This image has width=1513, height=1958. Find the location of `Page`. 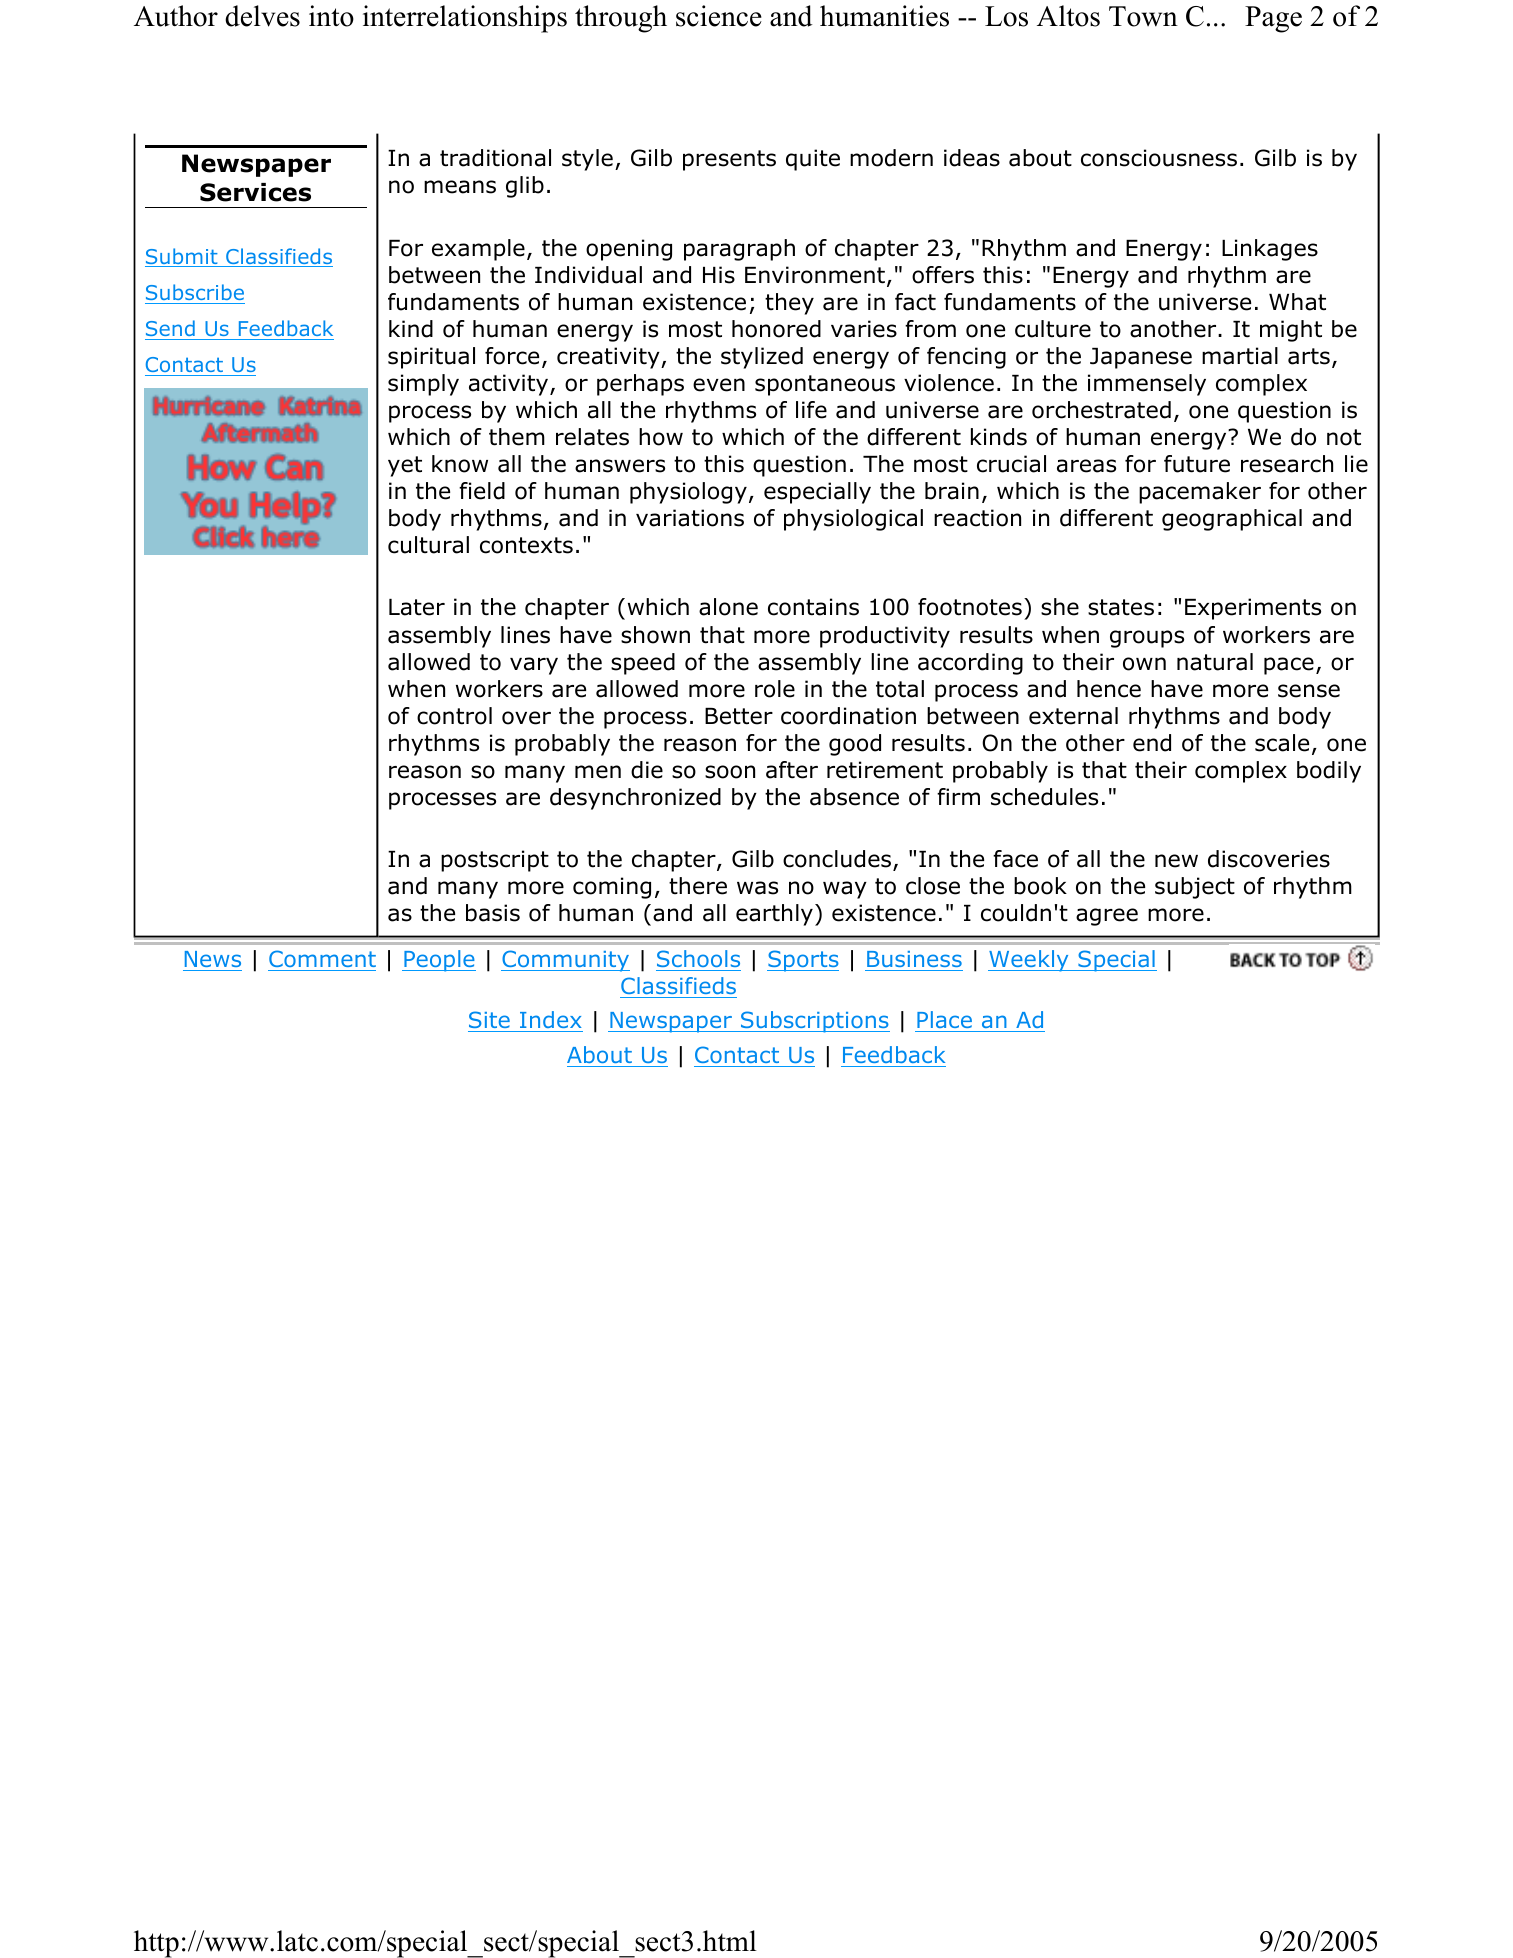

Page is located at coordinates (1273, 19).
